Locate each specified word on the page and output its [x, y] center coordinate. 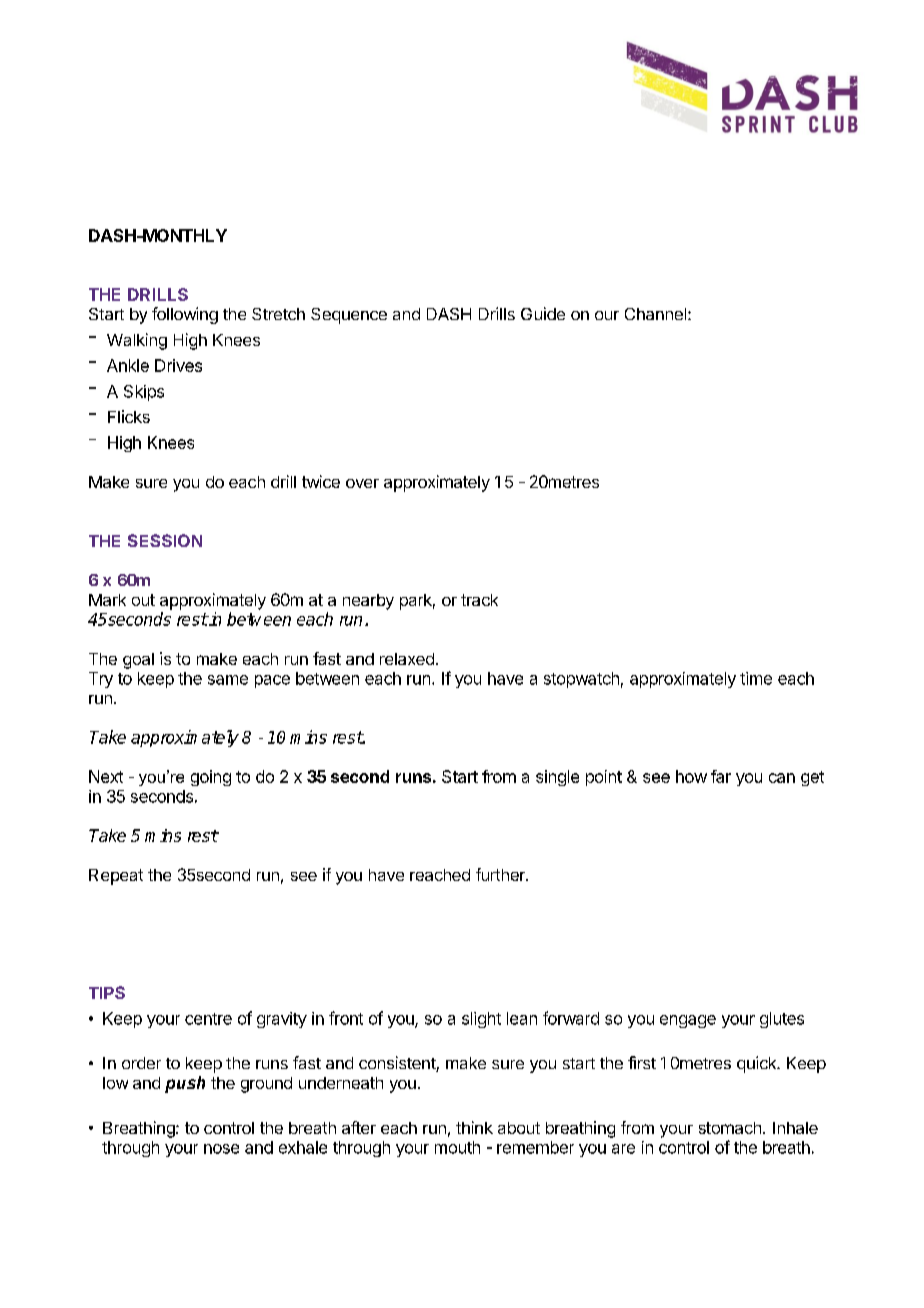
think [474, 1127]
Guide [543, 313]
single [557, 778]
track [479, 600]
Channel [655, 314]
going [211, 778]
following [185, 315]
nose [221, 1149]
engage [688, 1021]
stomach [730, 1128]
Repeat [116, 877]
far [721, 776]
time [756, 678]
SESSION [165, 540]
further [501, 874]
